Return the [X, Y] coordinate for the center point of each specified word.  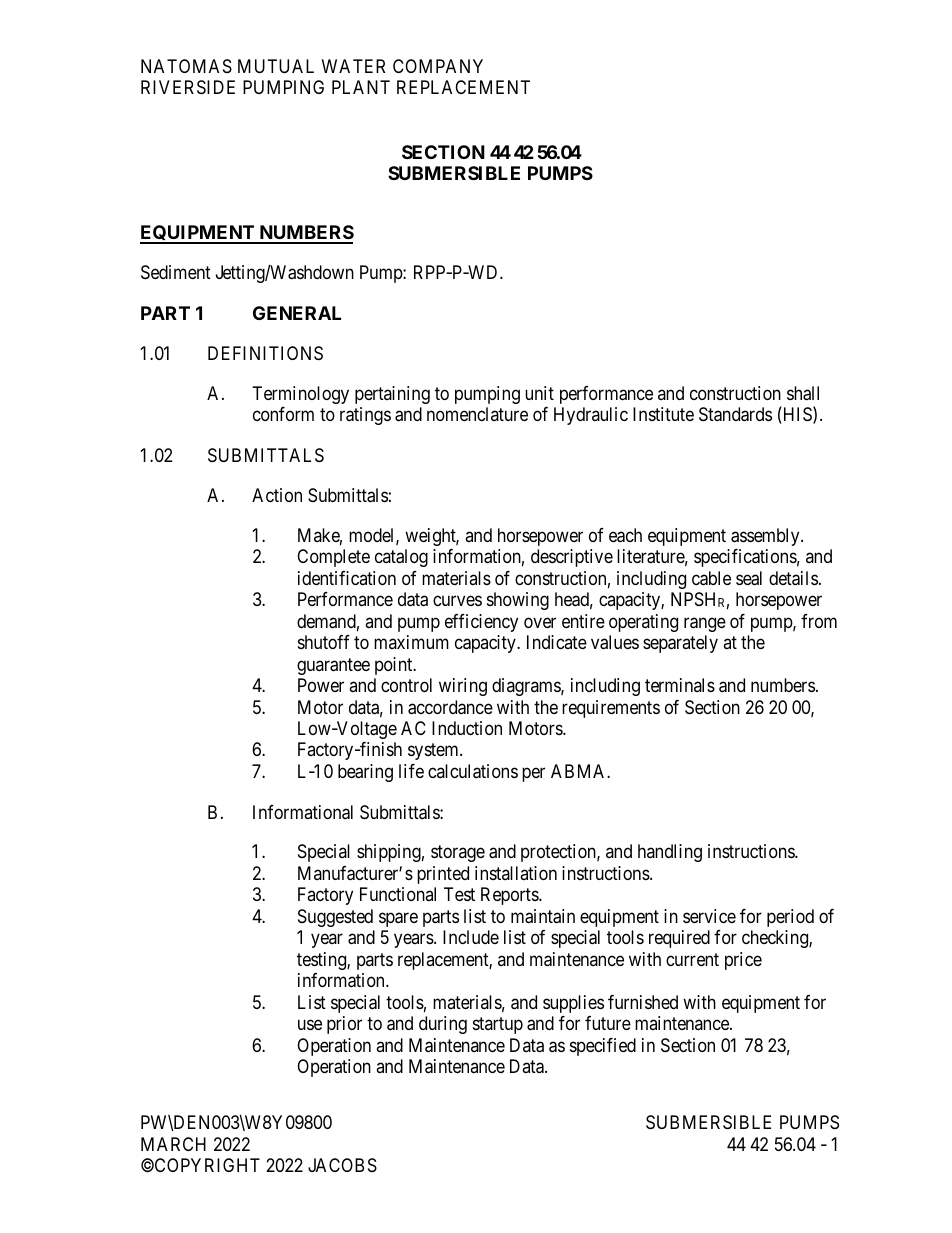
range [705, 624]
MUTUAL [276, 66]
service [709, 916]
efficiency [481, 623]
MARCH [173, 1144]
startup [498, 1025]
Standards [735, 414]
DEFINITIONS [265, 353]
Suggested [335, 918]
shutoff [324, 642]
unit [539, 393]
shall [803, 393]
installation [516, 873]
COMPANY [438, 66]
